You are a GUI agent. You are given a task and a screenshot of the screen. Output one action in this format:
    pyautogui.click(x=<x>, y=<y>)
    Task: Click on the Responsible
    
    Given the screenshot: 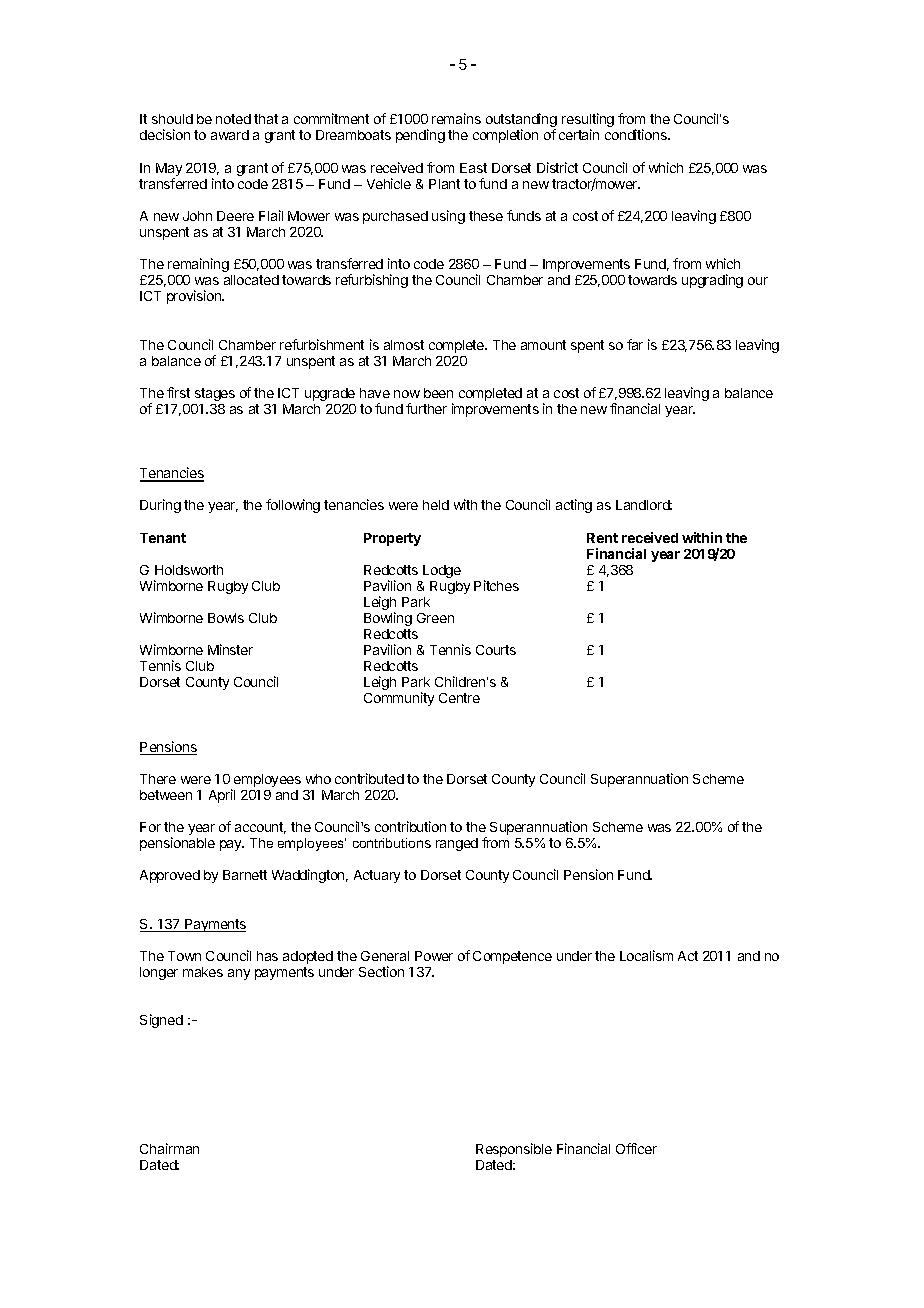 What is the action you would take?
    pyautogui.click(x=514, y=1150)
